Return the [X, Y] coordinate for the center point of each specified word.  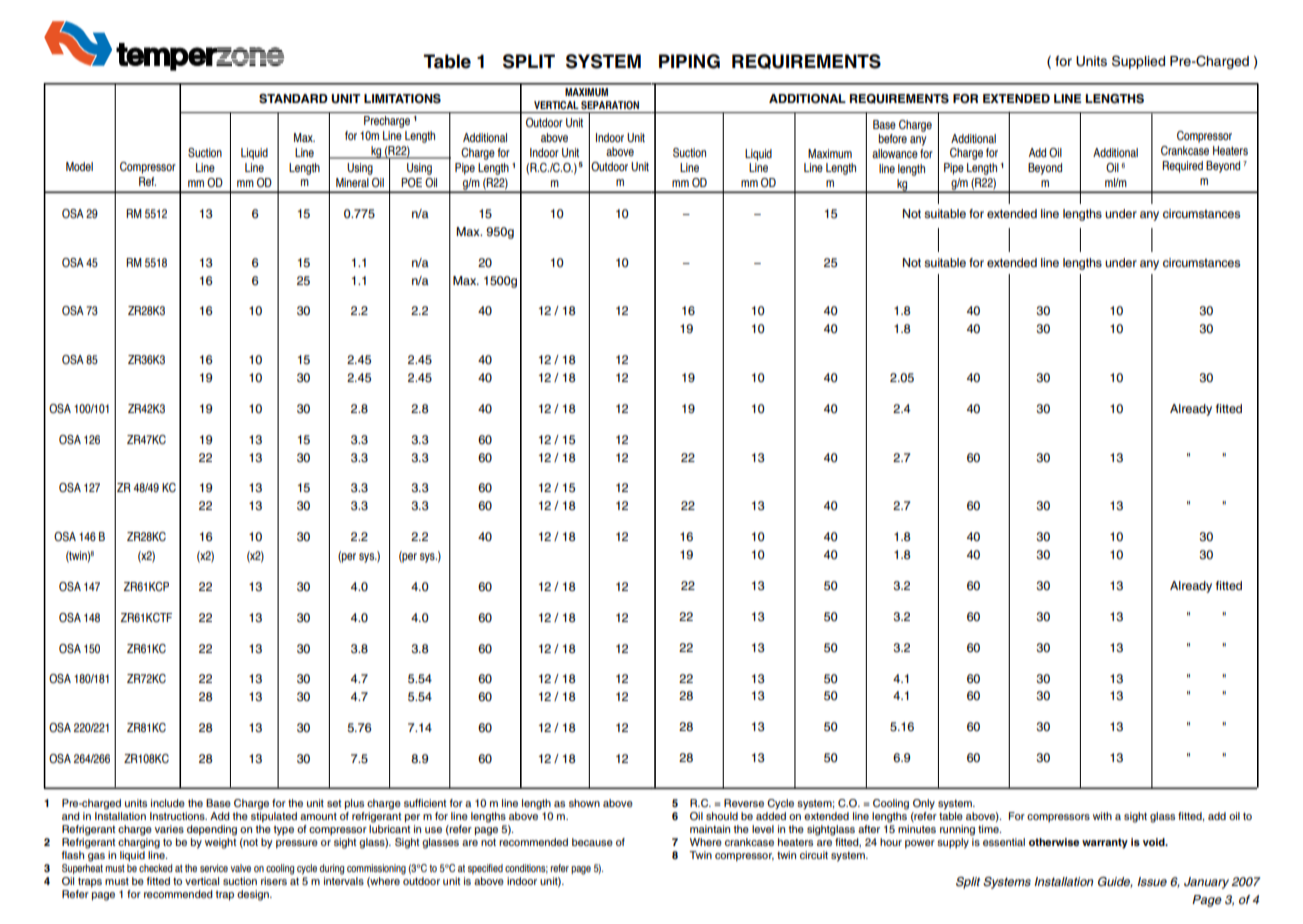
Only [924, 804]
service [214, 868]
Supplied [1138, 62]
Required [1182, 167]
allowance [895, 153]
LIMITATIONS [402, 99]
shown [584, 803]
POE [411, 182]
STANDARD [293, 99]
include [168, 803]
